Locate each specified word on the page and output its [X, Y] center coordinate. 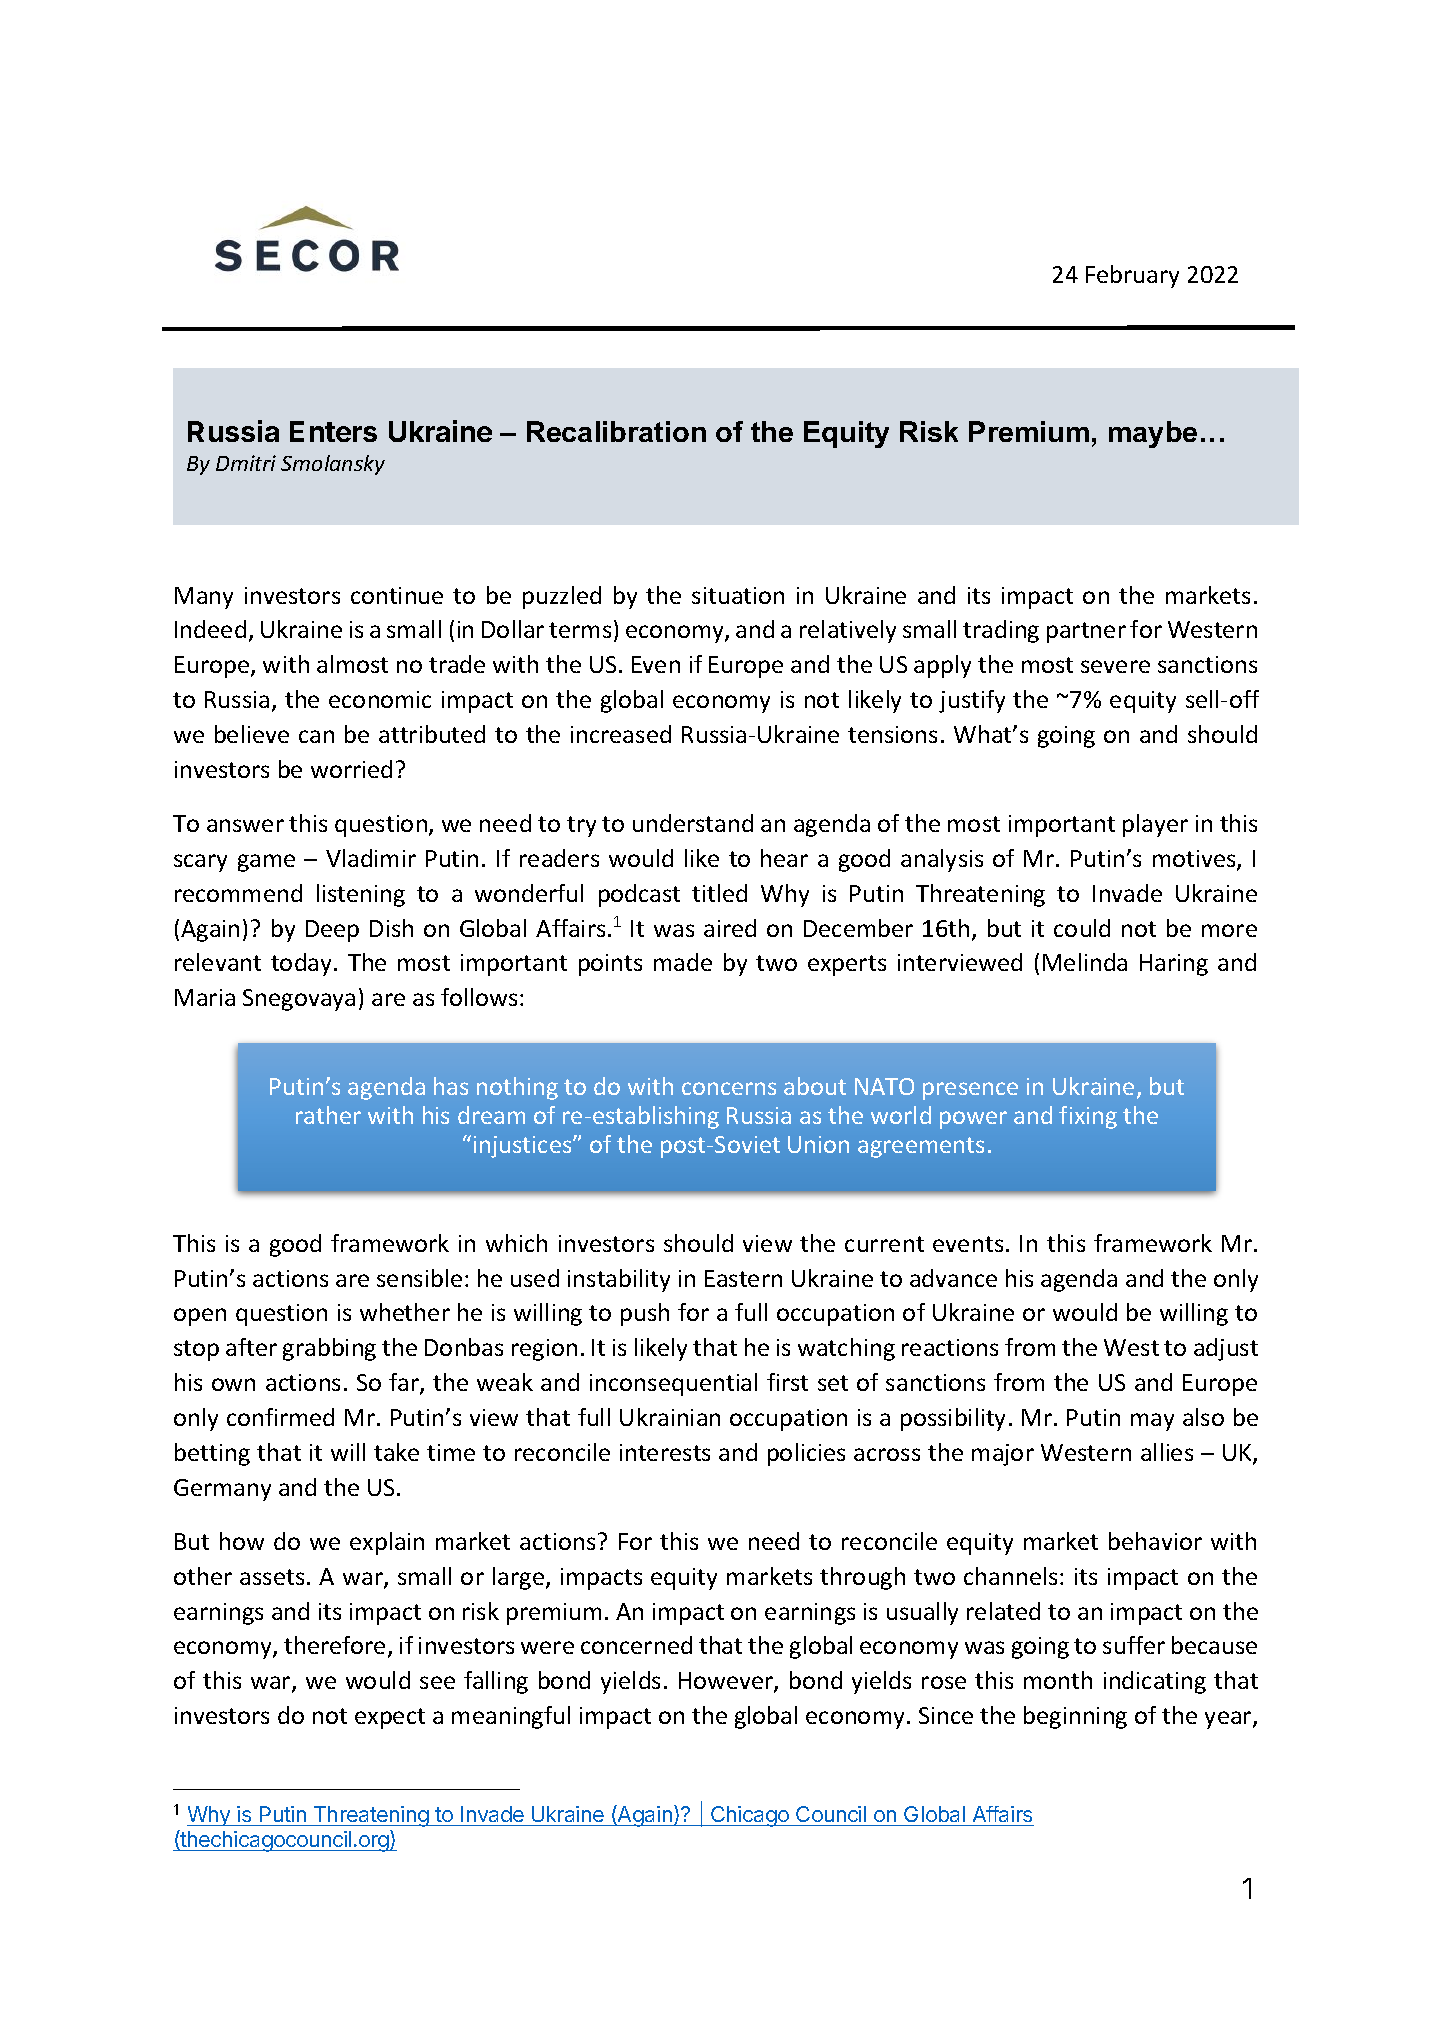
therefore [334, 1645]
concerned [636, 1645]
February [1132, 276]
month [1058, 1680]
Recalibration [616, 431]
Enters [333, 431]
